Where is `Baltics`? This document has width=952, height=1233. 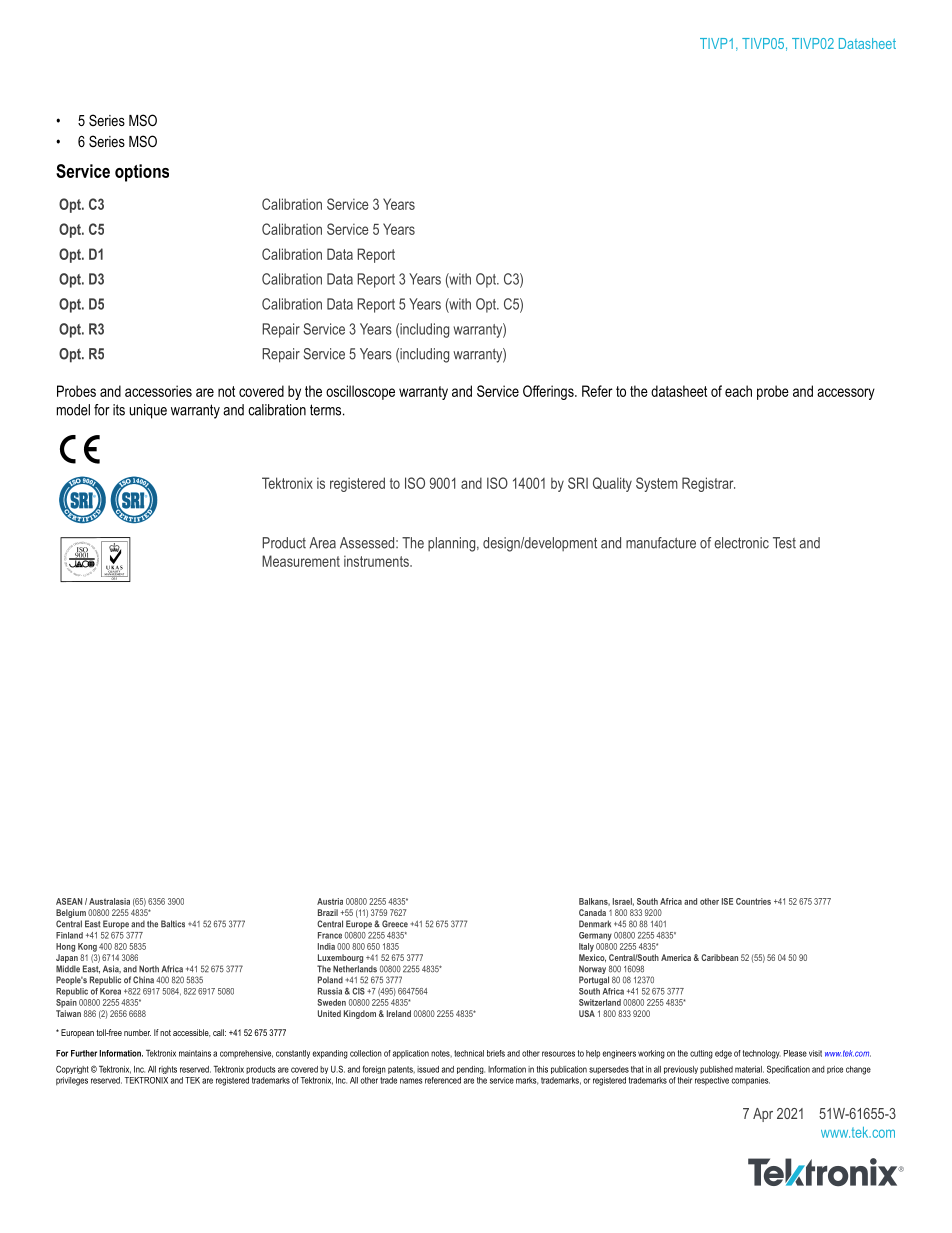
Baltics is located at coordinates (173, 924).
